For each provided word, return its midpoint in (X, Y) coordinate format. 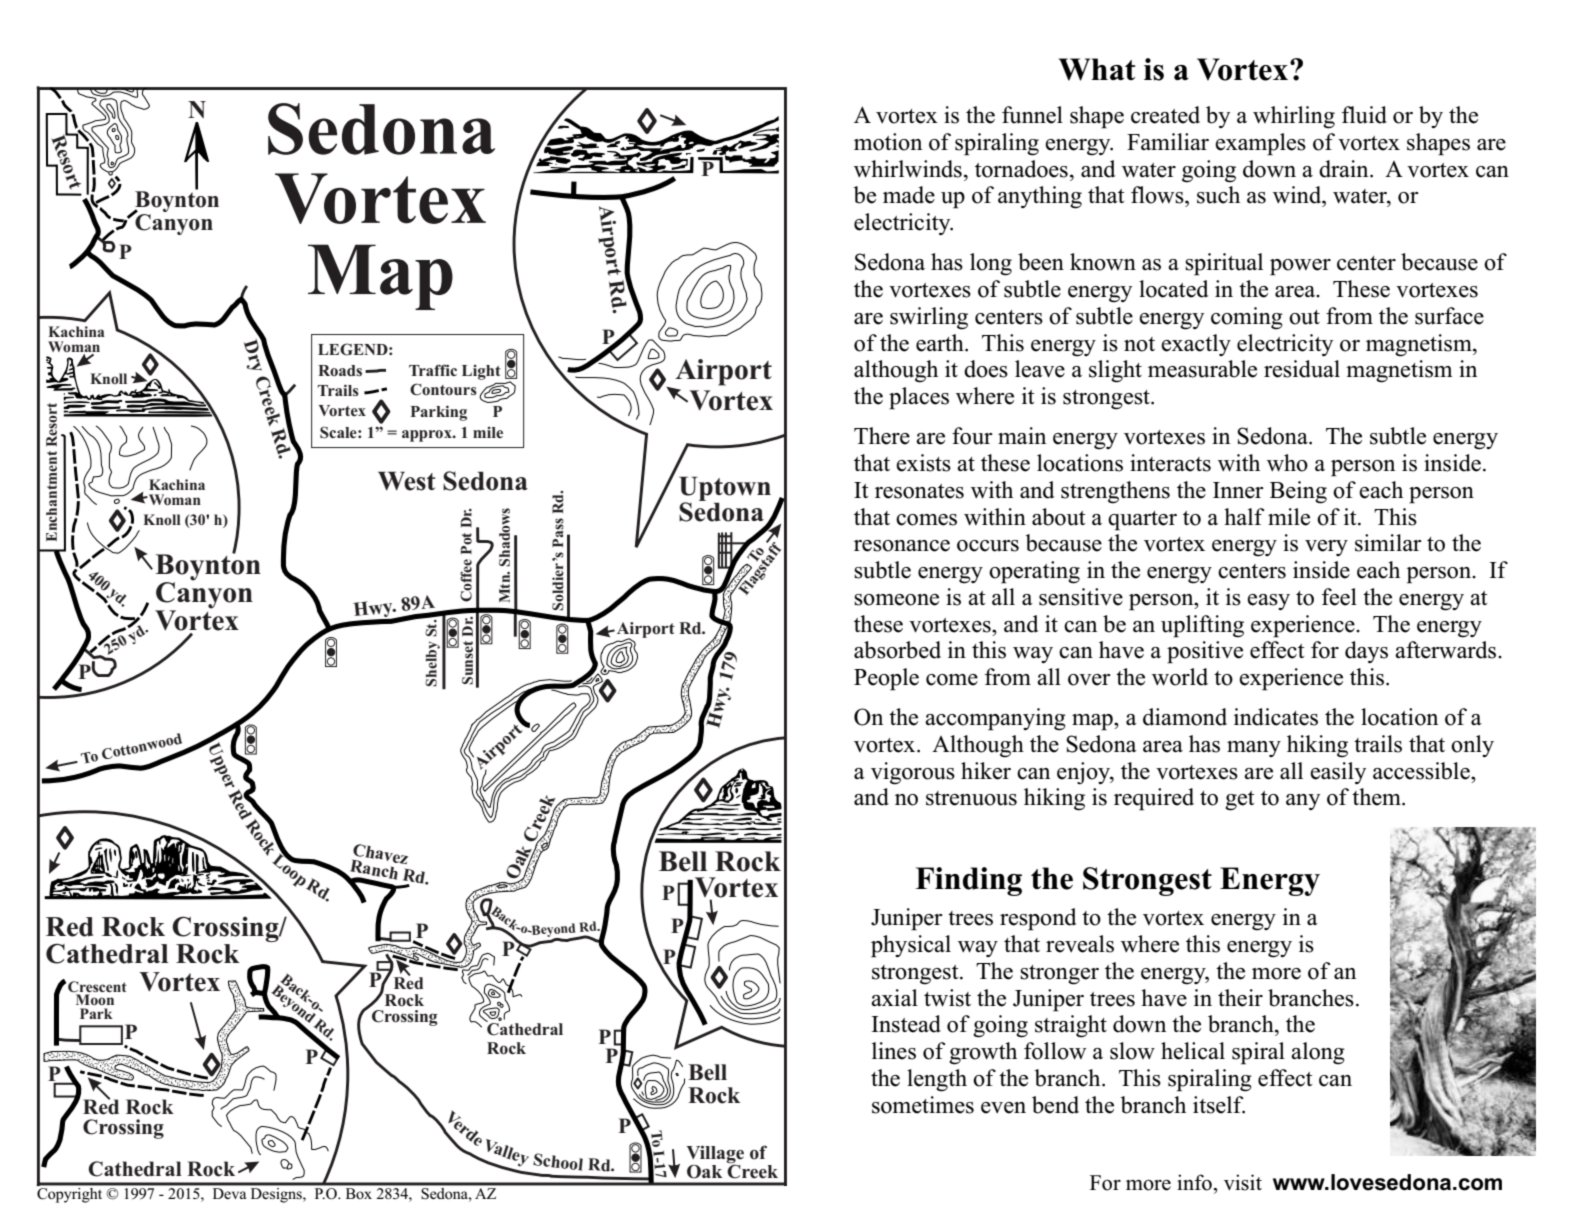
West (407, 481)
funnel (1032, 115)
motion (888, 142)
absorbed (897, 650)
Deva (229, 1193)
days (1366, 652)
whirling (1294, 117)
